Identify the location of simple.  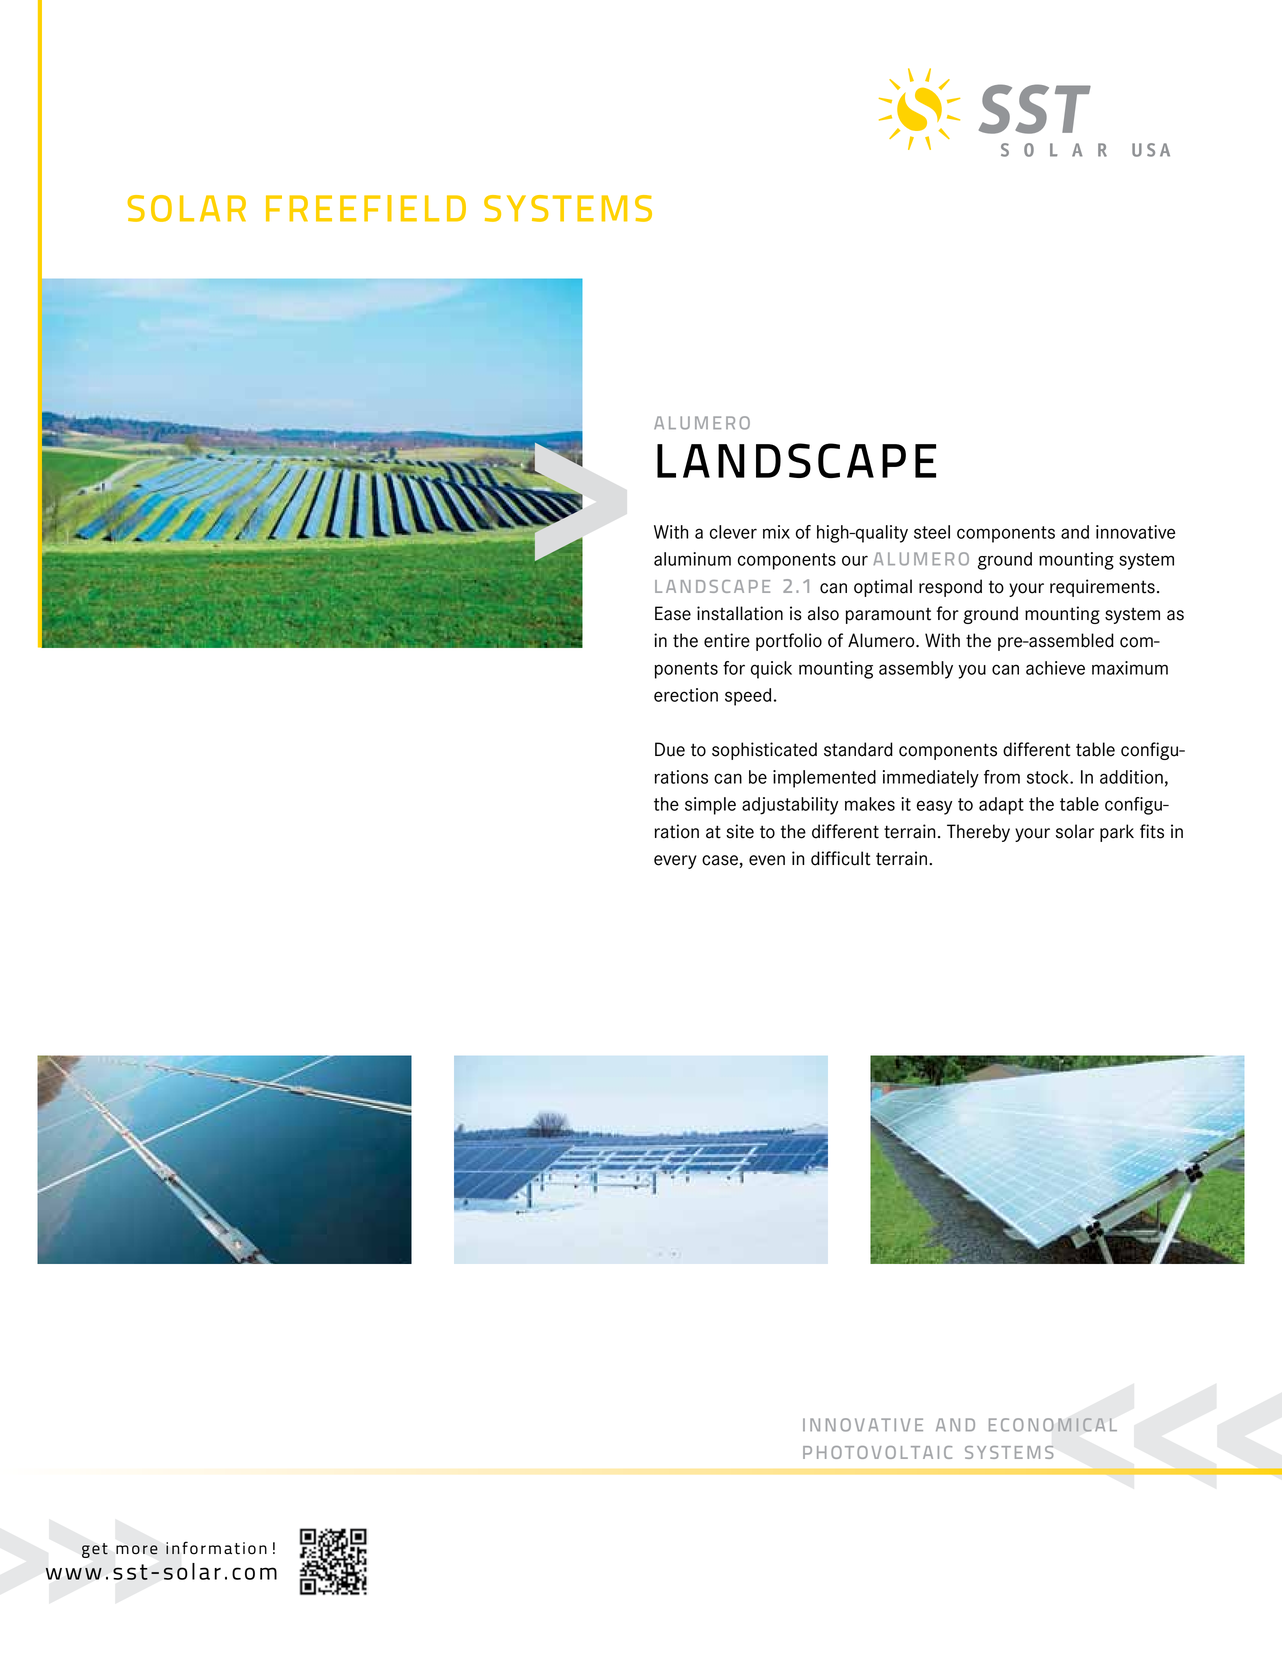
(710, 806).
